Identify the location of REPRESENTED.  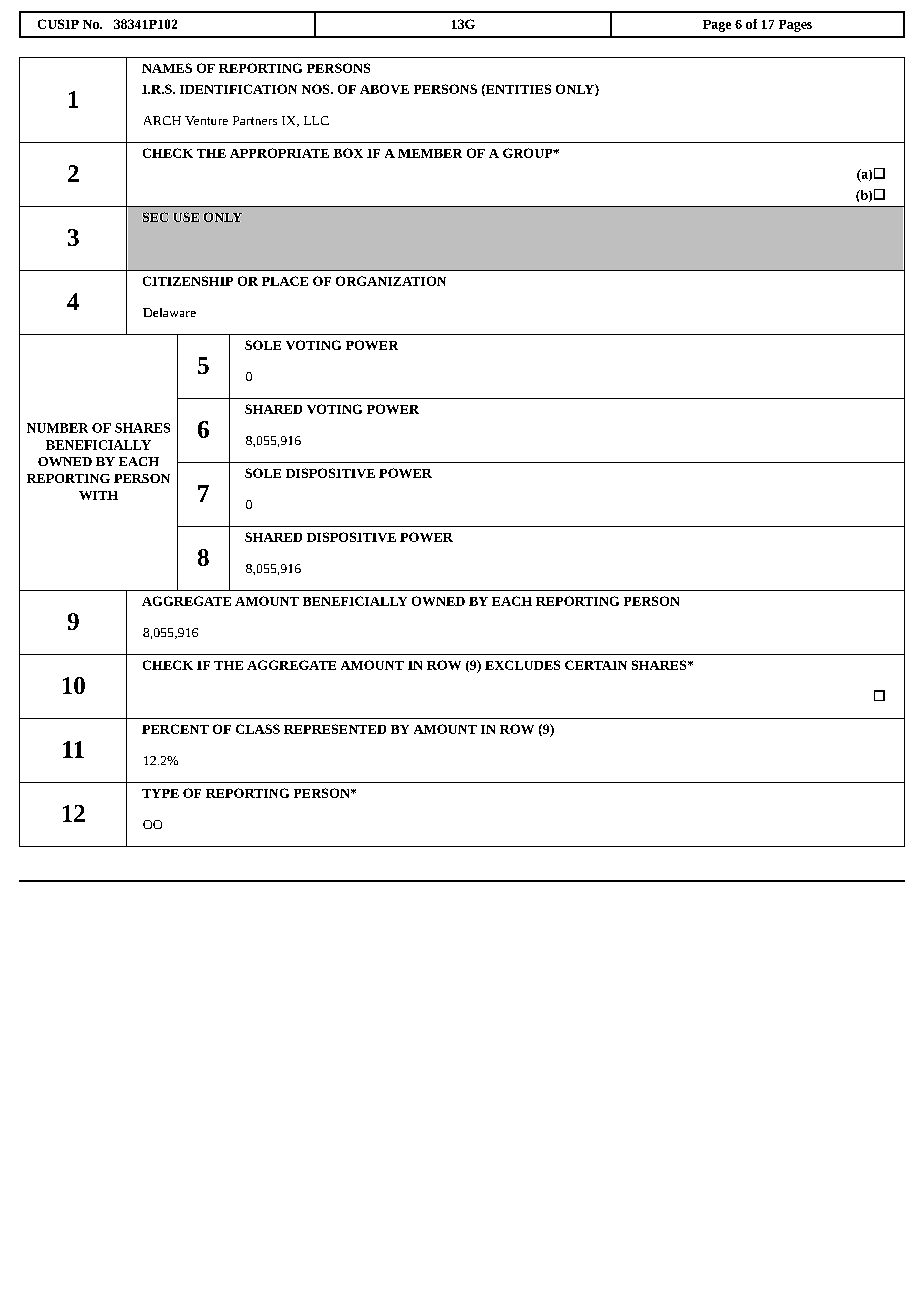
(335, 729).
